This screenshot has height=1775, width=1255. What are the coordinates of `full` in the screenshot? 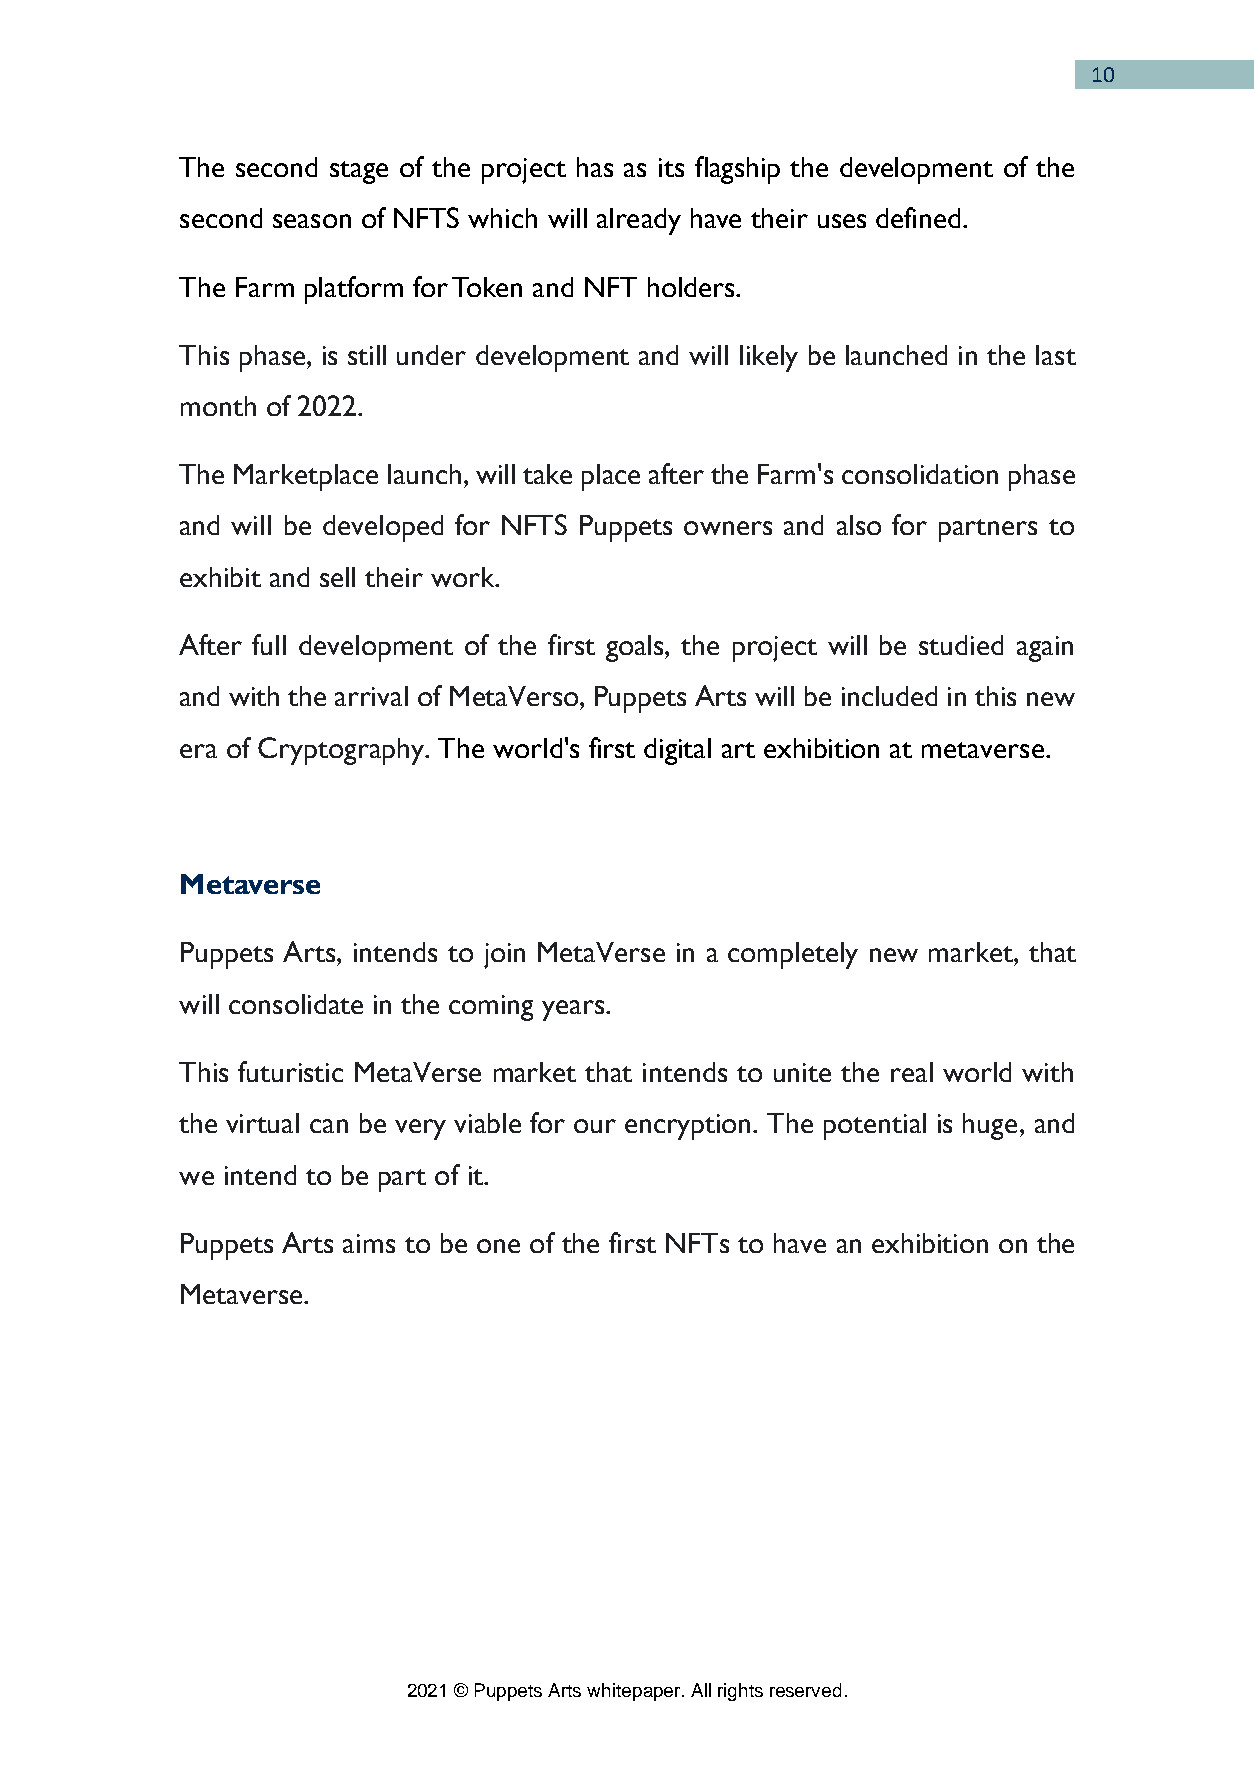 It's located at (269, 644).
